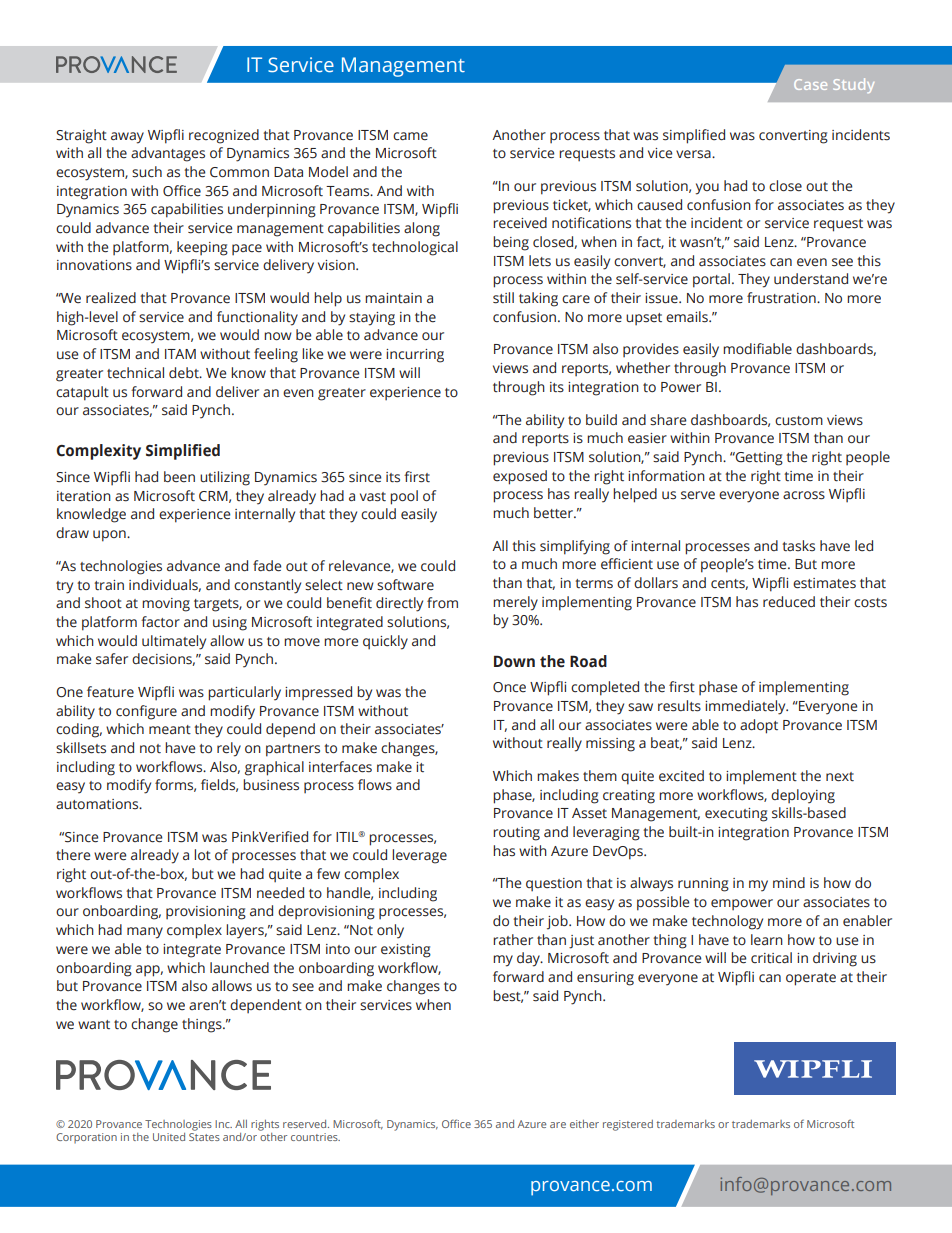 This screenshot has height=1233, width=952. What do you see at coordinates (202, 854) in the screenshot?
I see `lot` at bounding box center [202, 854].
